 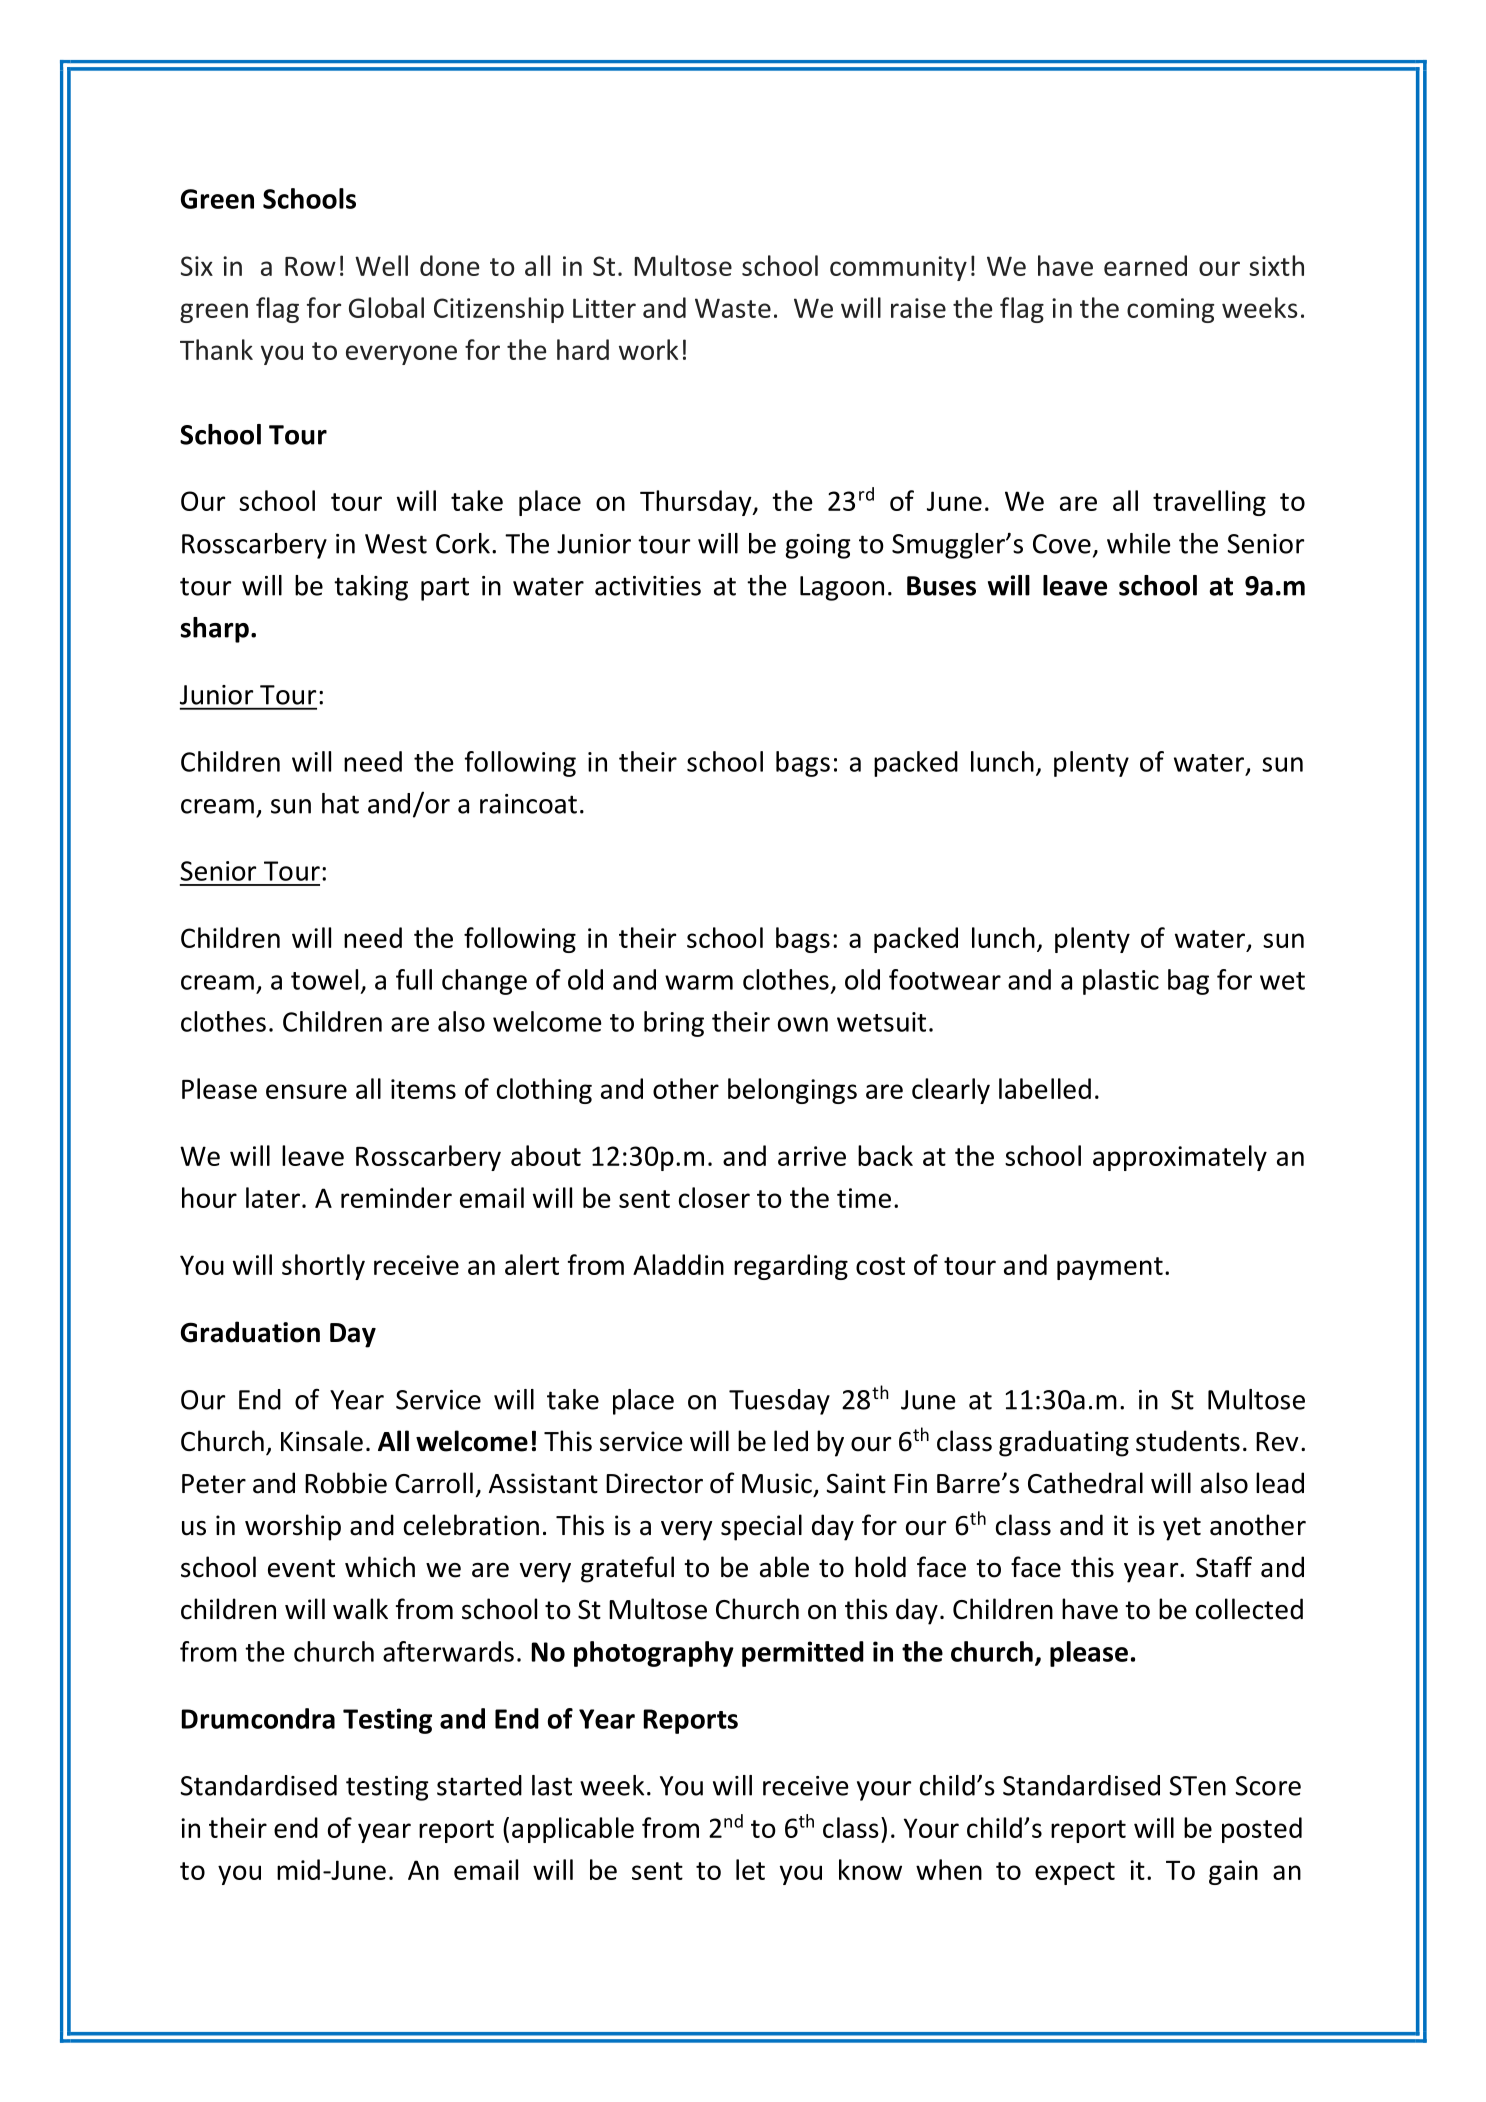 I want to click on coming, so click(x=1170, y=310).
